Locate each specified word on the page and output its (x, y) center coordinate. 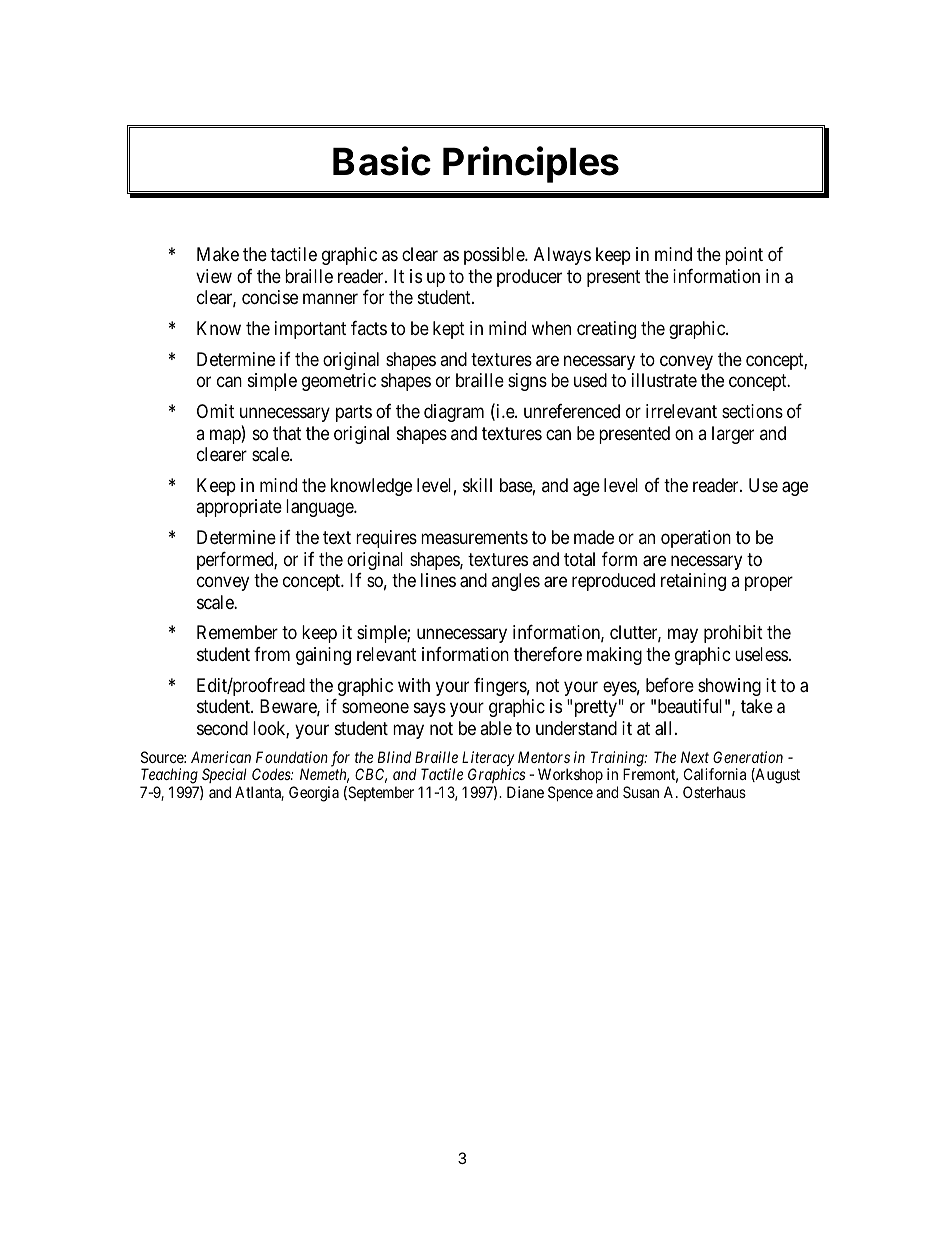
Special (223, 777)
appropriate (239, 508)
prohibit (733, 634)
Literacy (488, 760)
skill (477, 485)
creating (606, 330)
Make (218, 254)
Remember (237, 632)
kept (449, 330)
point (744, 256)
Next (695, 757)
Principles (531, 164)
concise (270, 297)
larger (733, 435)
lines (438, 580)
